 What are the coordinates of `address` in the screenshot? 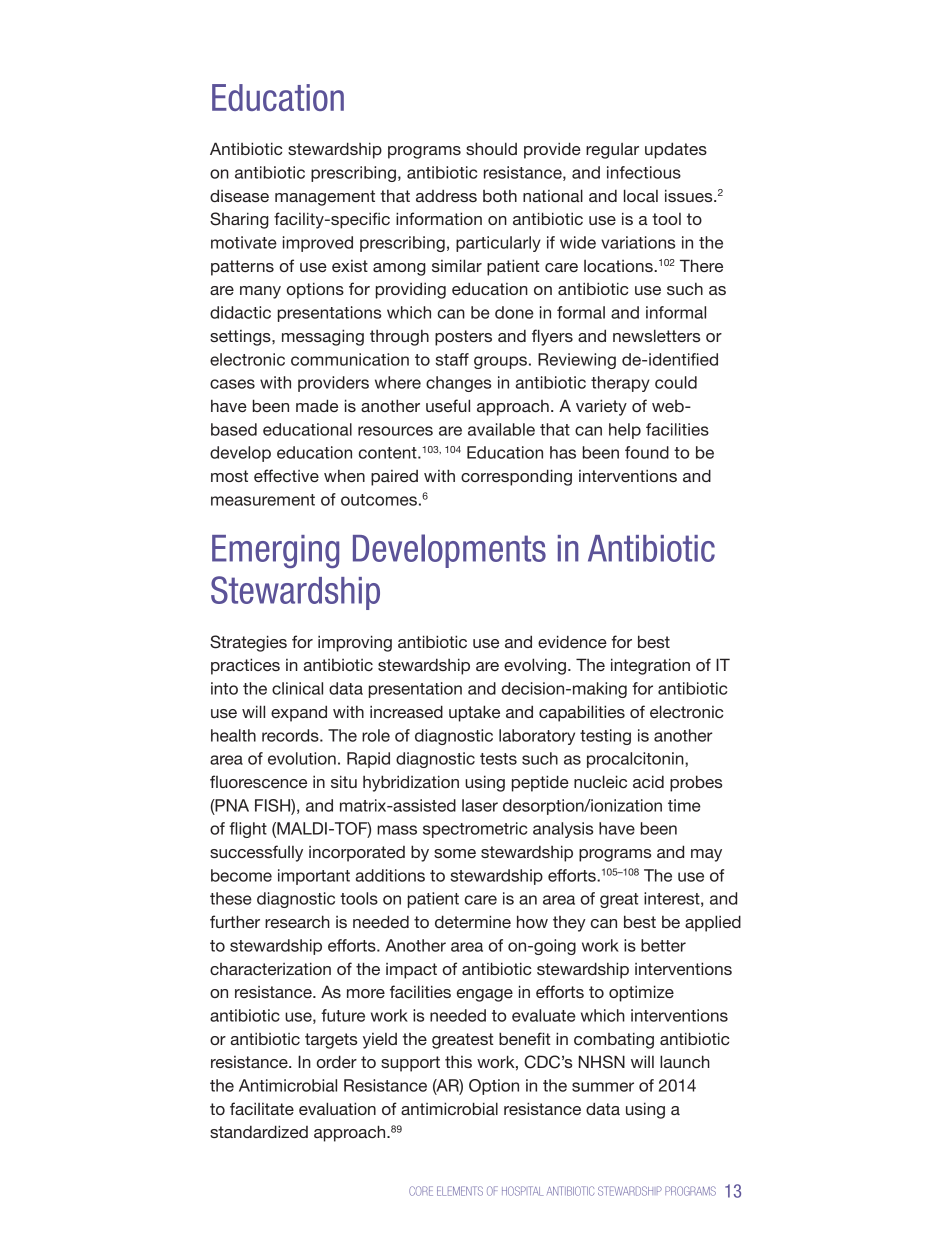 It's located at (446, 195).
